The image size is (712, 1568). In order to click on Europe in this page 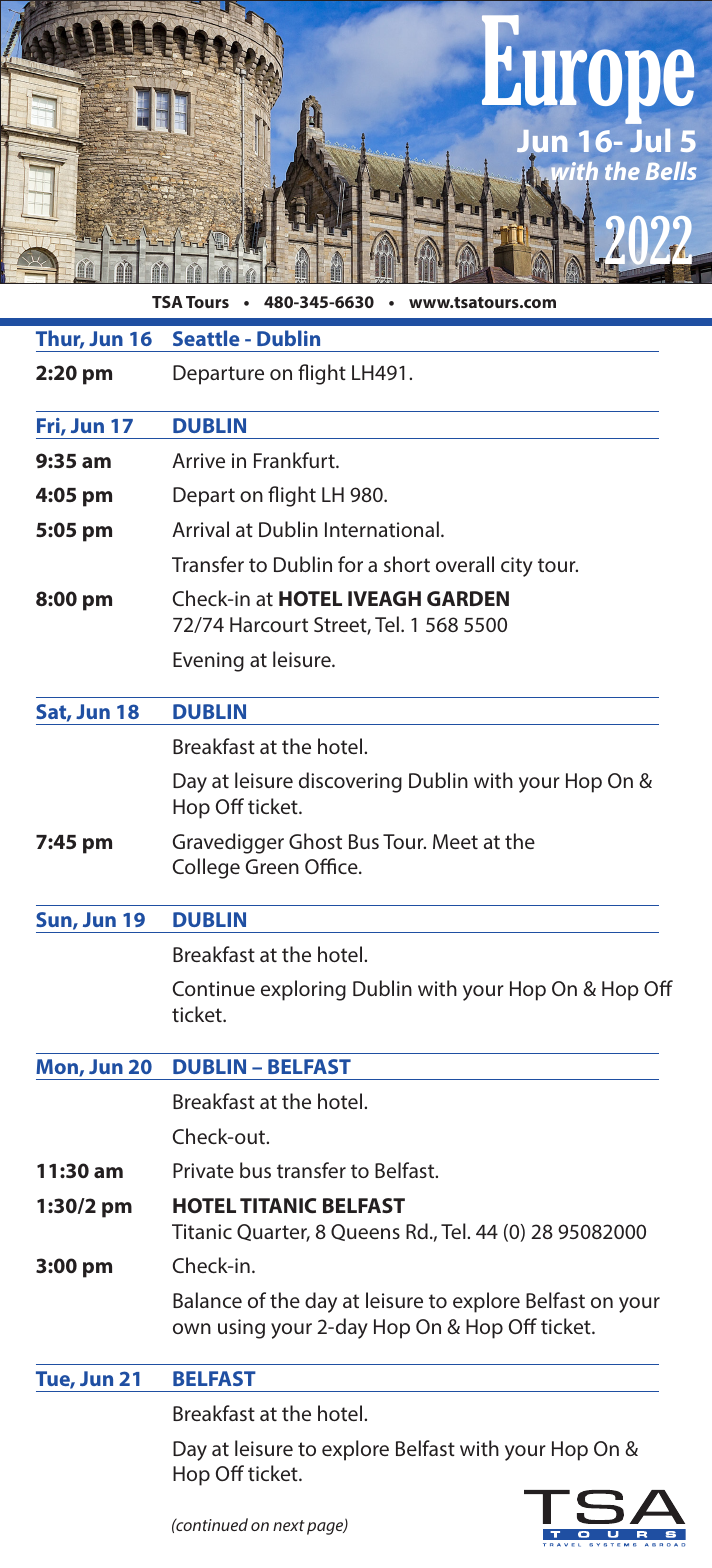, I will do `click(588, 69)`.
